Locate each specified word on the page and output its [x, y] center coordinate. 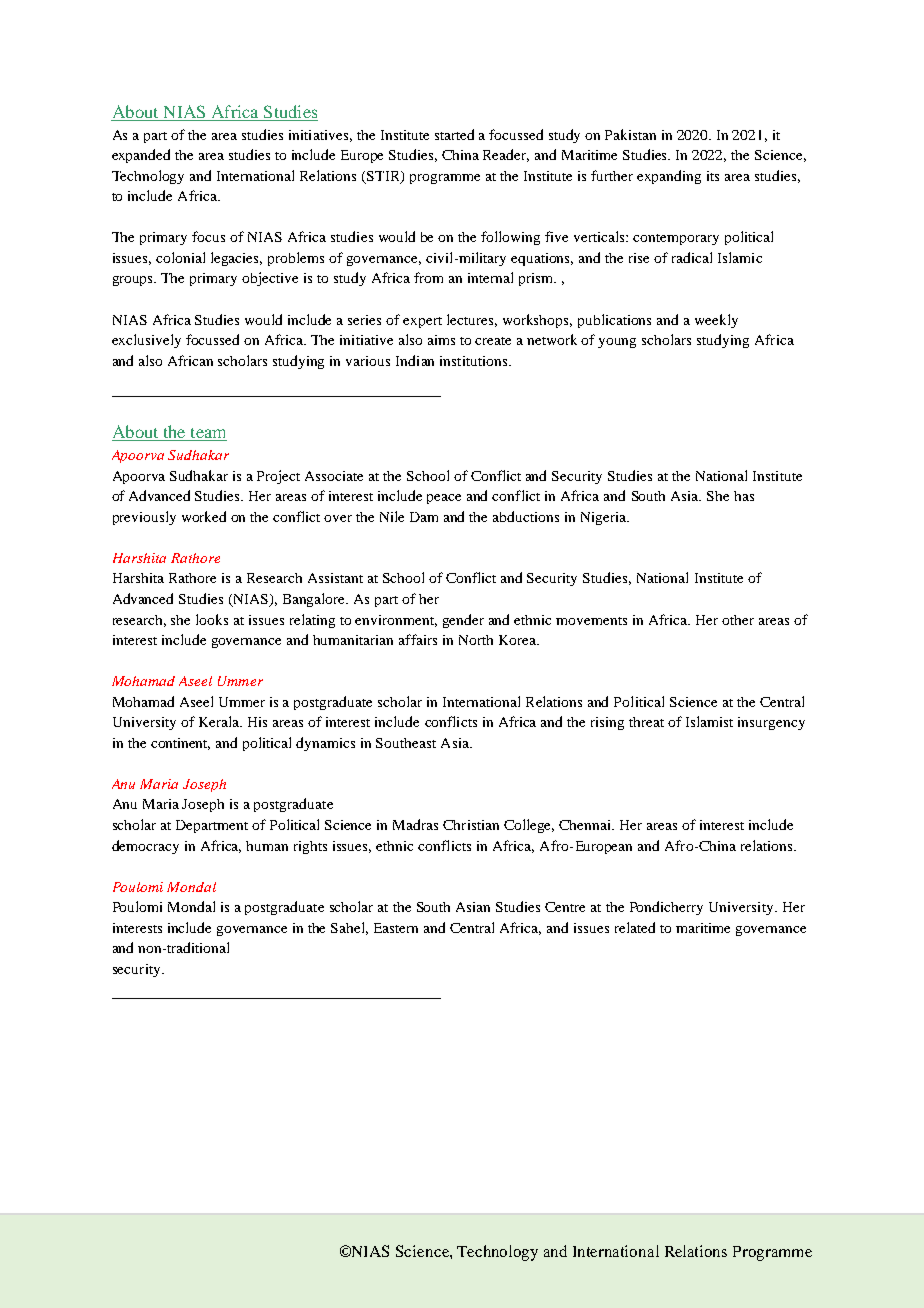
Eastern [396, 928]
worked [204, 516]
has [744, 496]
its [713, 176]
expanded [141, 156]
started [454, 134]
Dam [424, 517]
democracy [145, 847]
